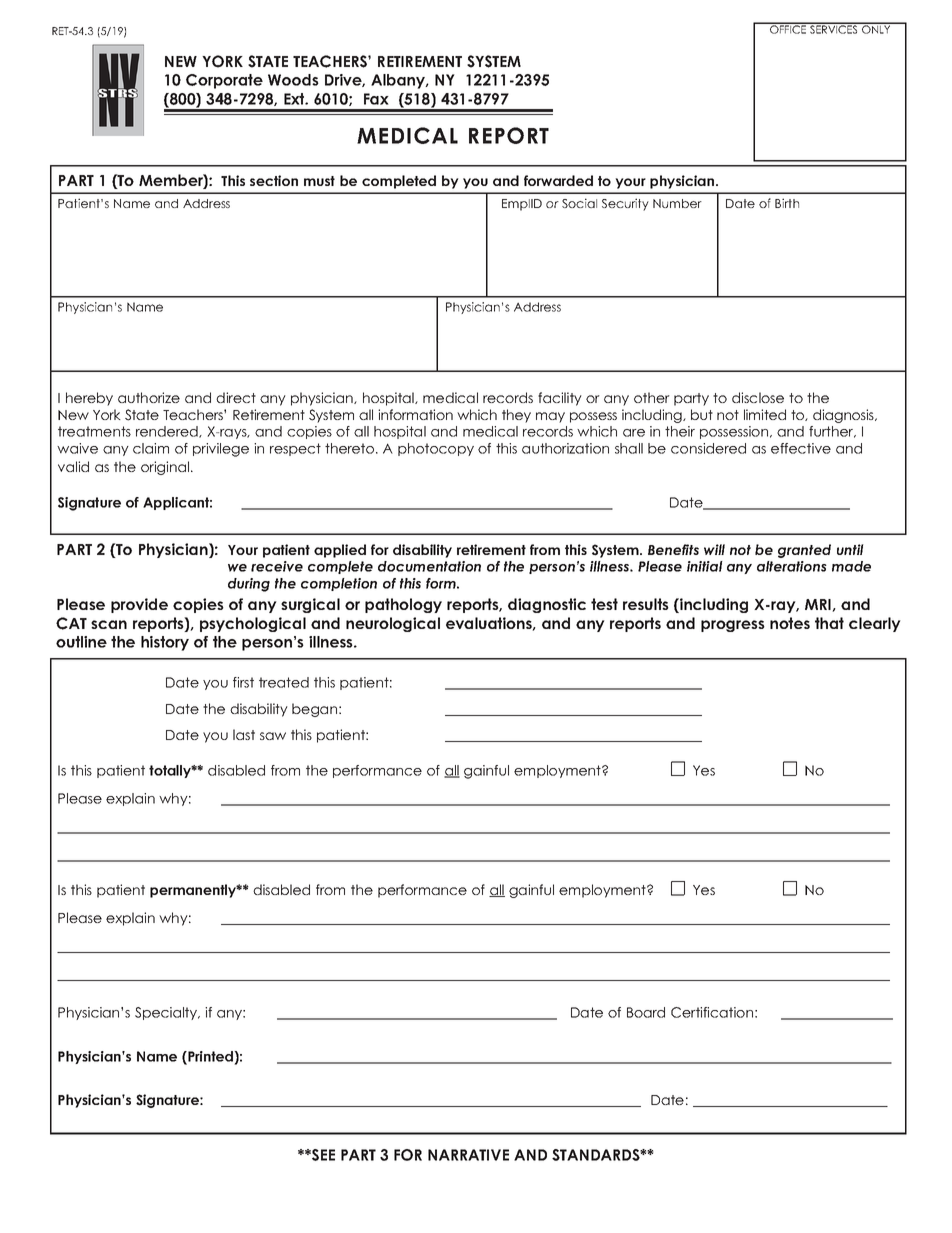 The image size is (952, 1233). What do you see at coordinates (468, 1155) in the screenshot?
I see `NARRATIVE` at bounding box center [468, 1155].
